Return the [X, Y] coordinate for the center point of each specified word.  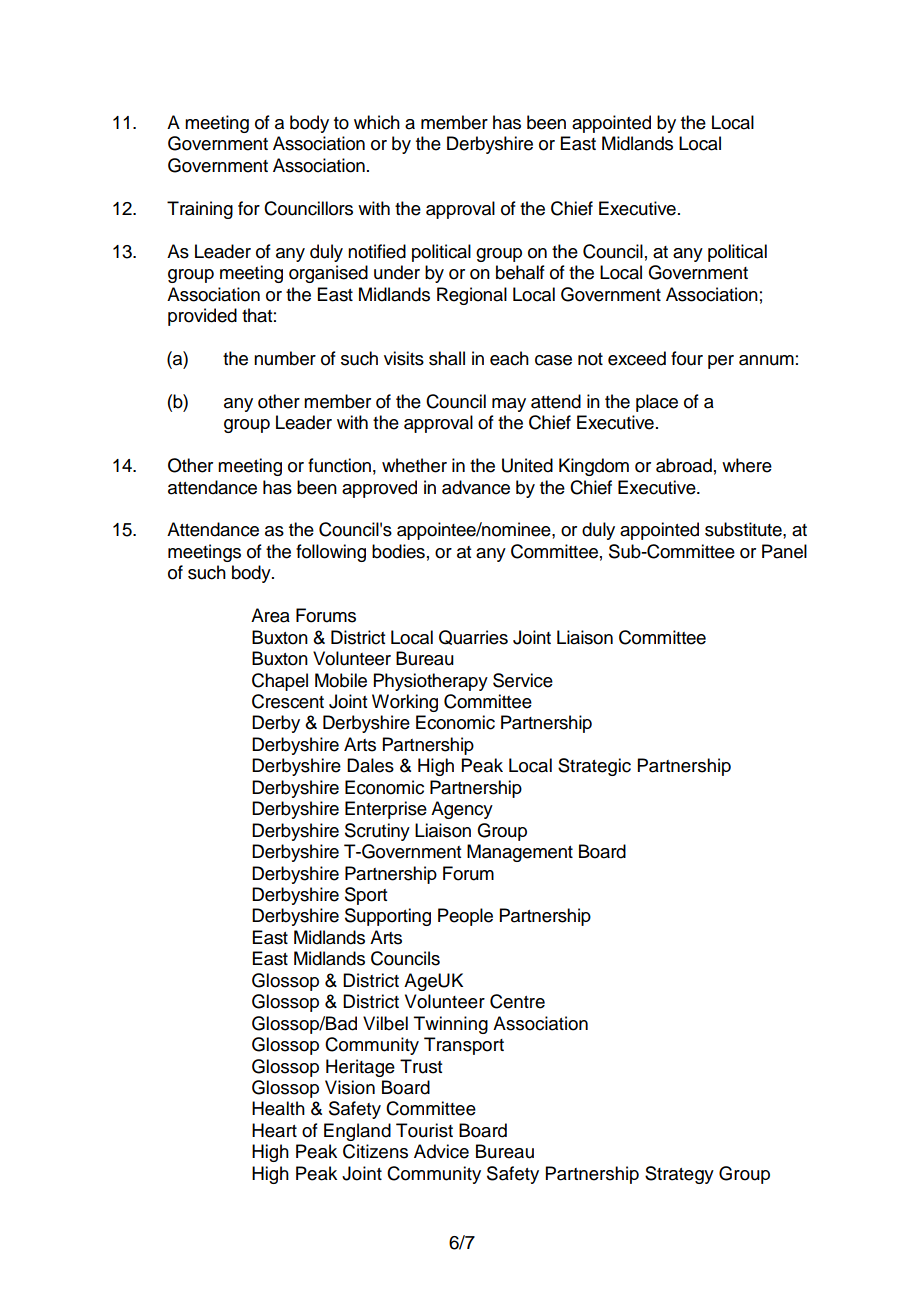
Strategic [594, 767]
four [687, 358]
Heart [274, 1130]
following [331, 553]
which [377, 122]
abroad [684, 465]
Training [200, 210]
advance [476, 487]
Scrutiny [377, 832]
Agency [462, 810]
